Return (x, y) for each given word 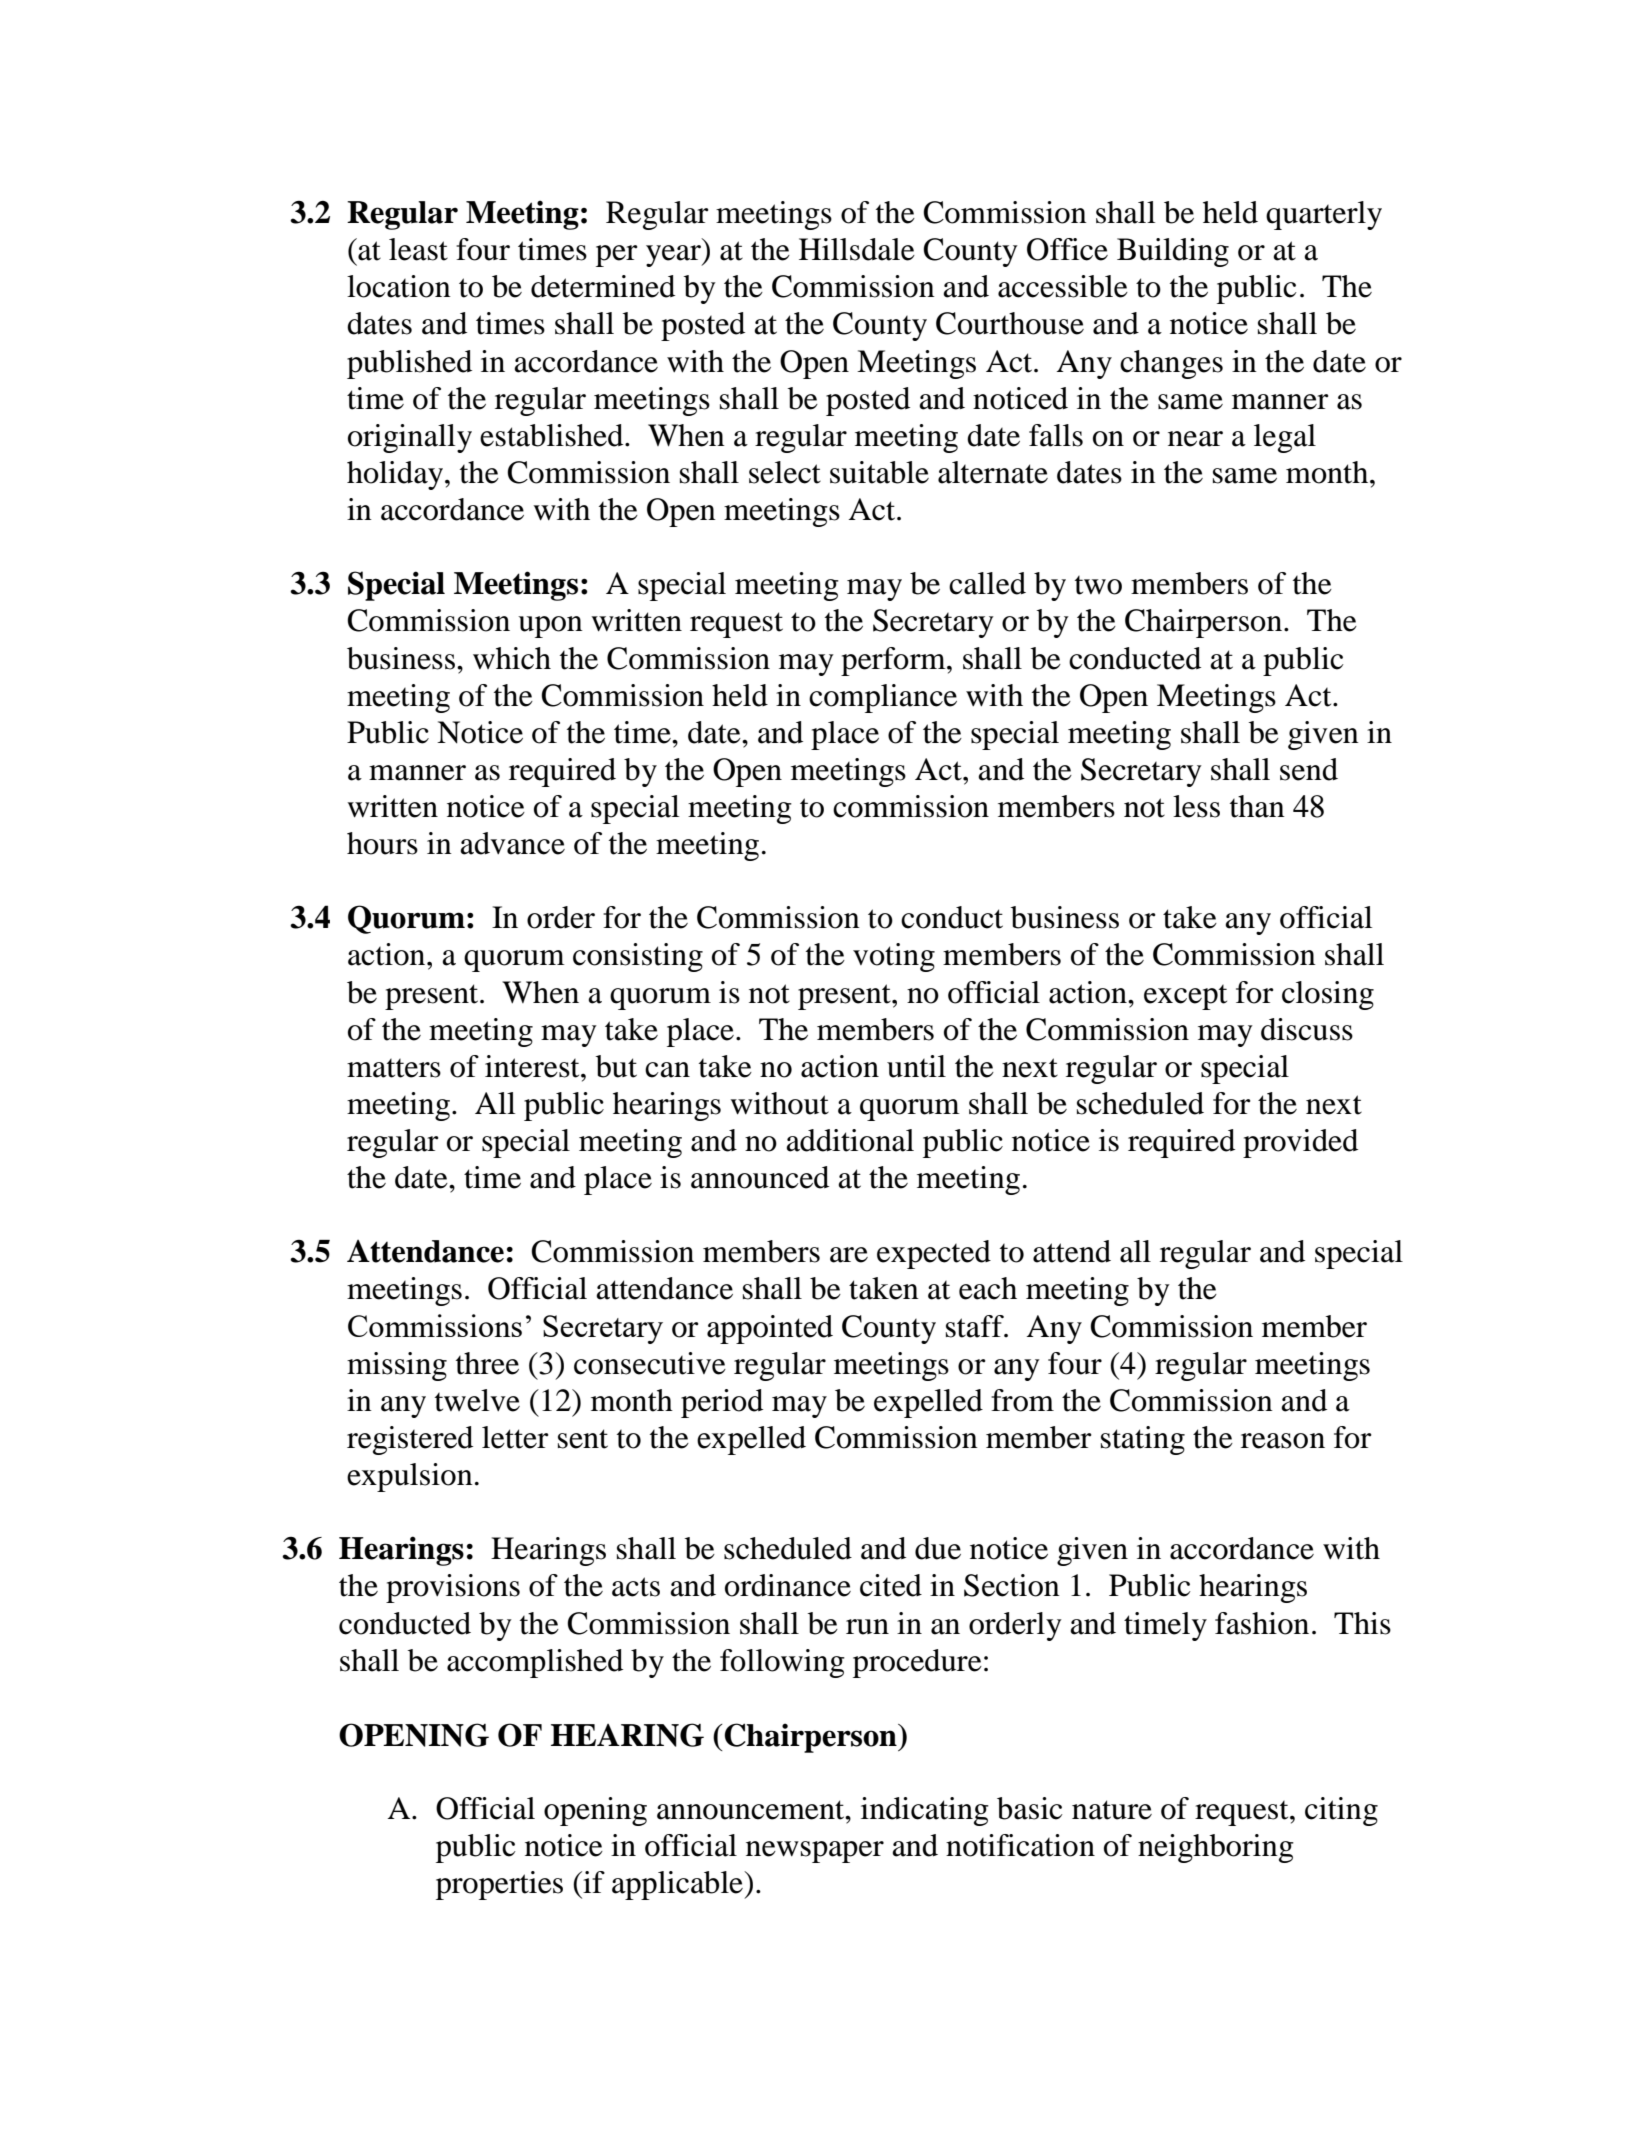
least (418, 249)
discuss (1307, 1029)
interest (533, 1066)
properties (499, 1885)
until (916, 1066)
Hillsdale (857, 249)
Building (1173, 252)
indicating (925, 1811)
